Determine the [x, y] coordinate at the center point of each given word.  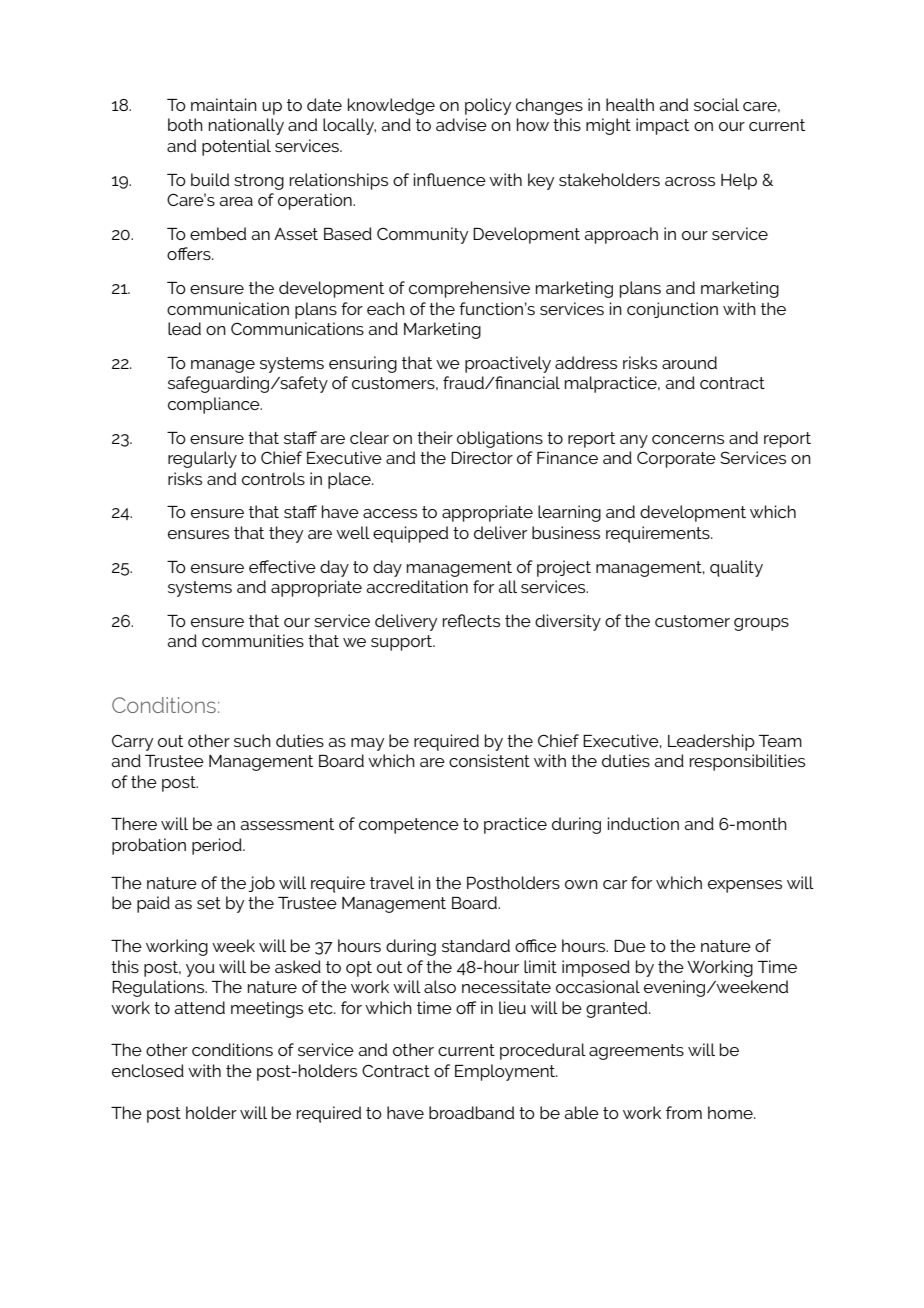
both [185, 124]
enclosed [148, 1070]
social [716, 104]
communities [253, 640]
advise [461, 124]
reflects [471, 620]
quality [736, 568]
